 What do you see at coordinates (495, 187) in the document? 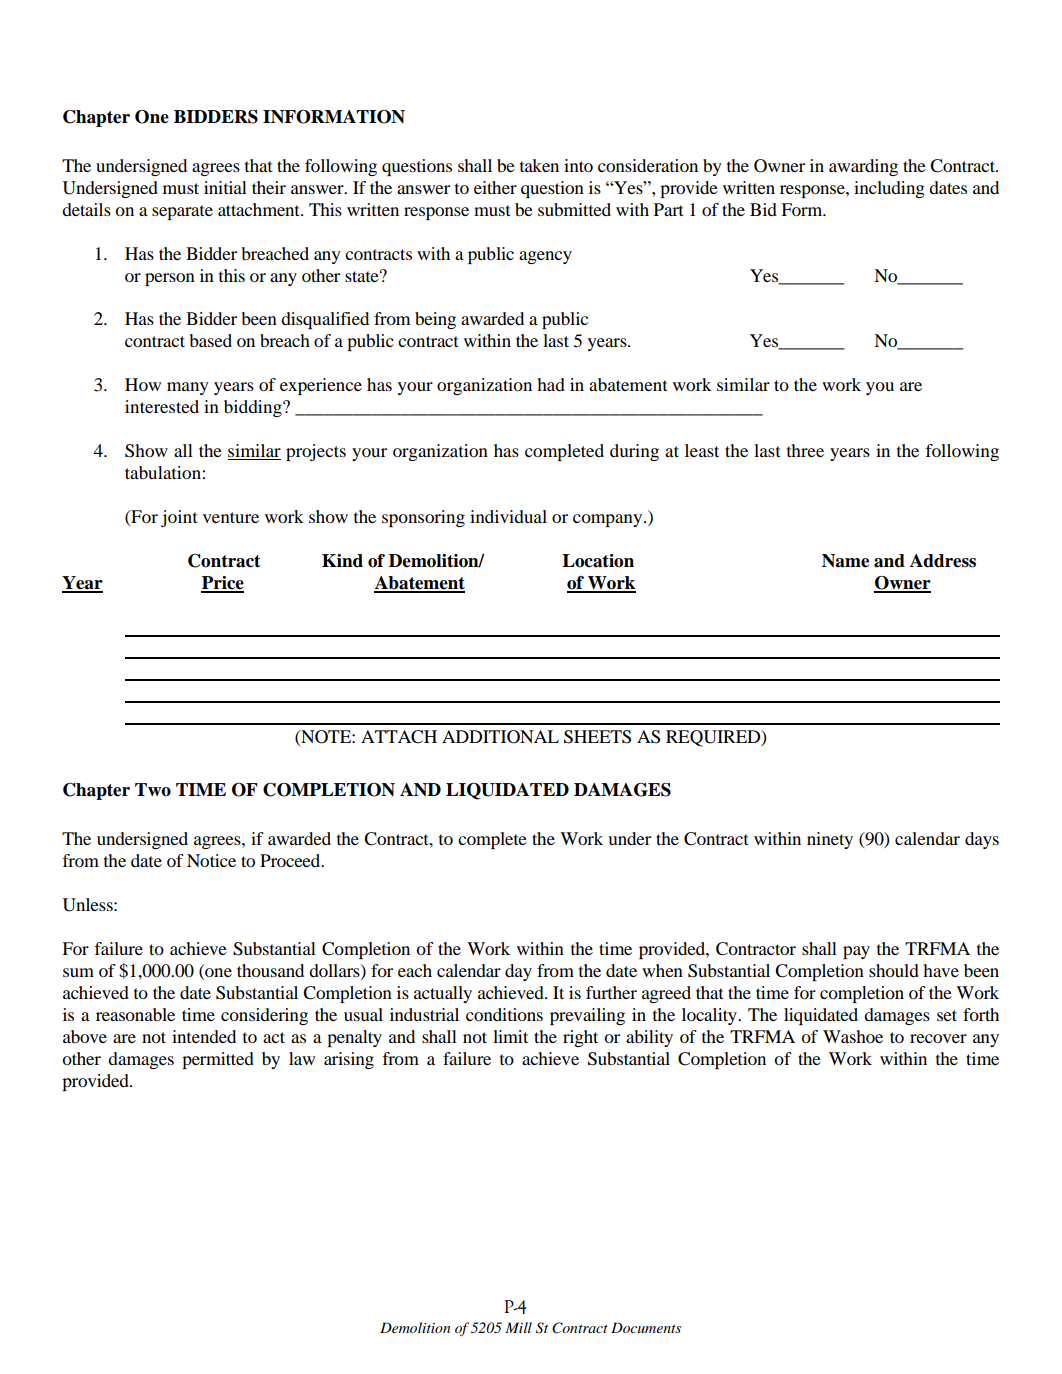
I see `either` at bounding box center [495, 187].
